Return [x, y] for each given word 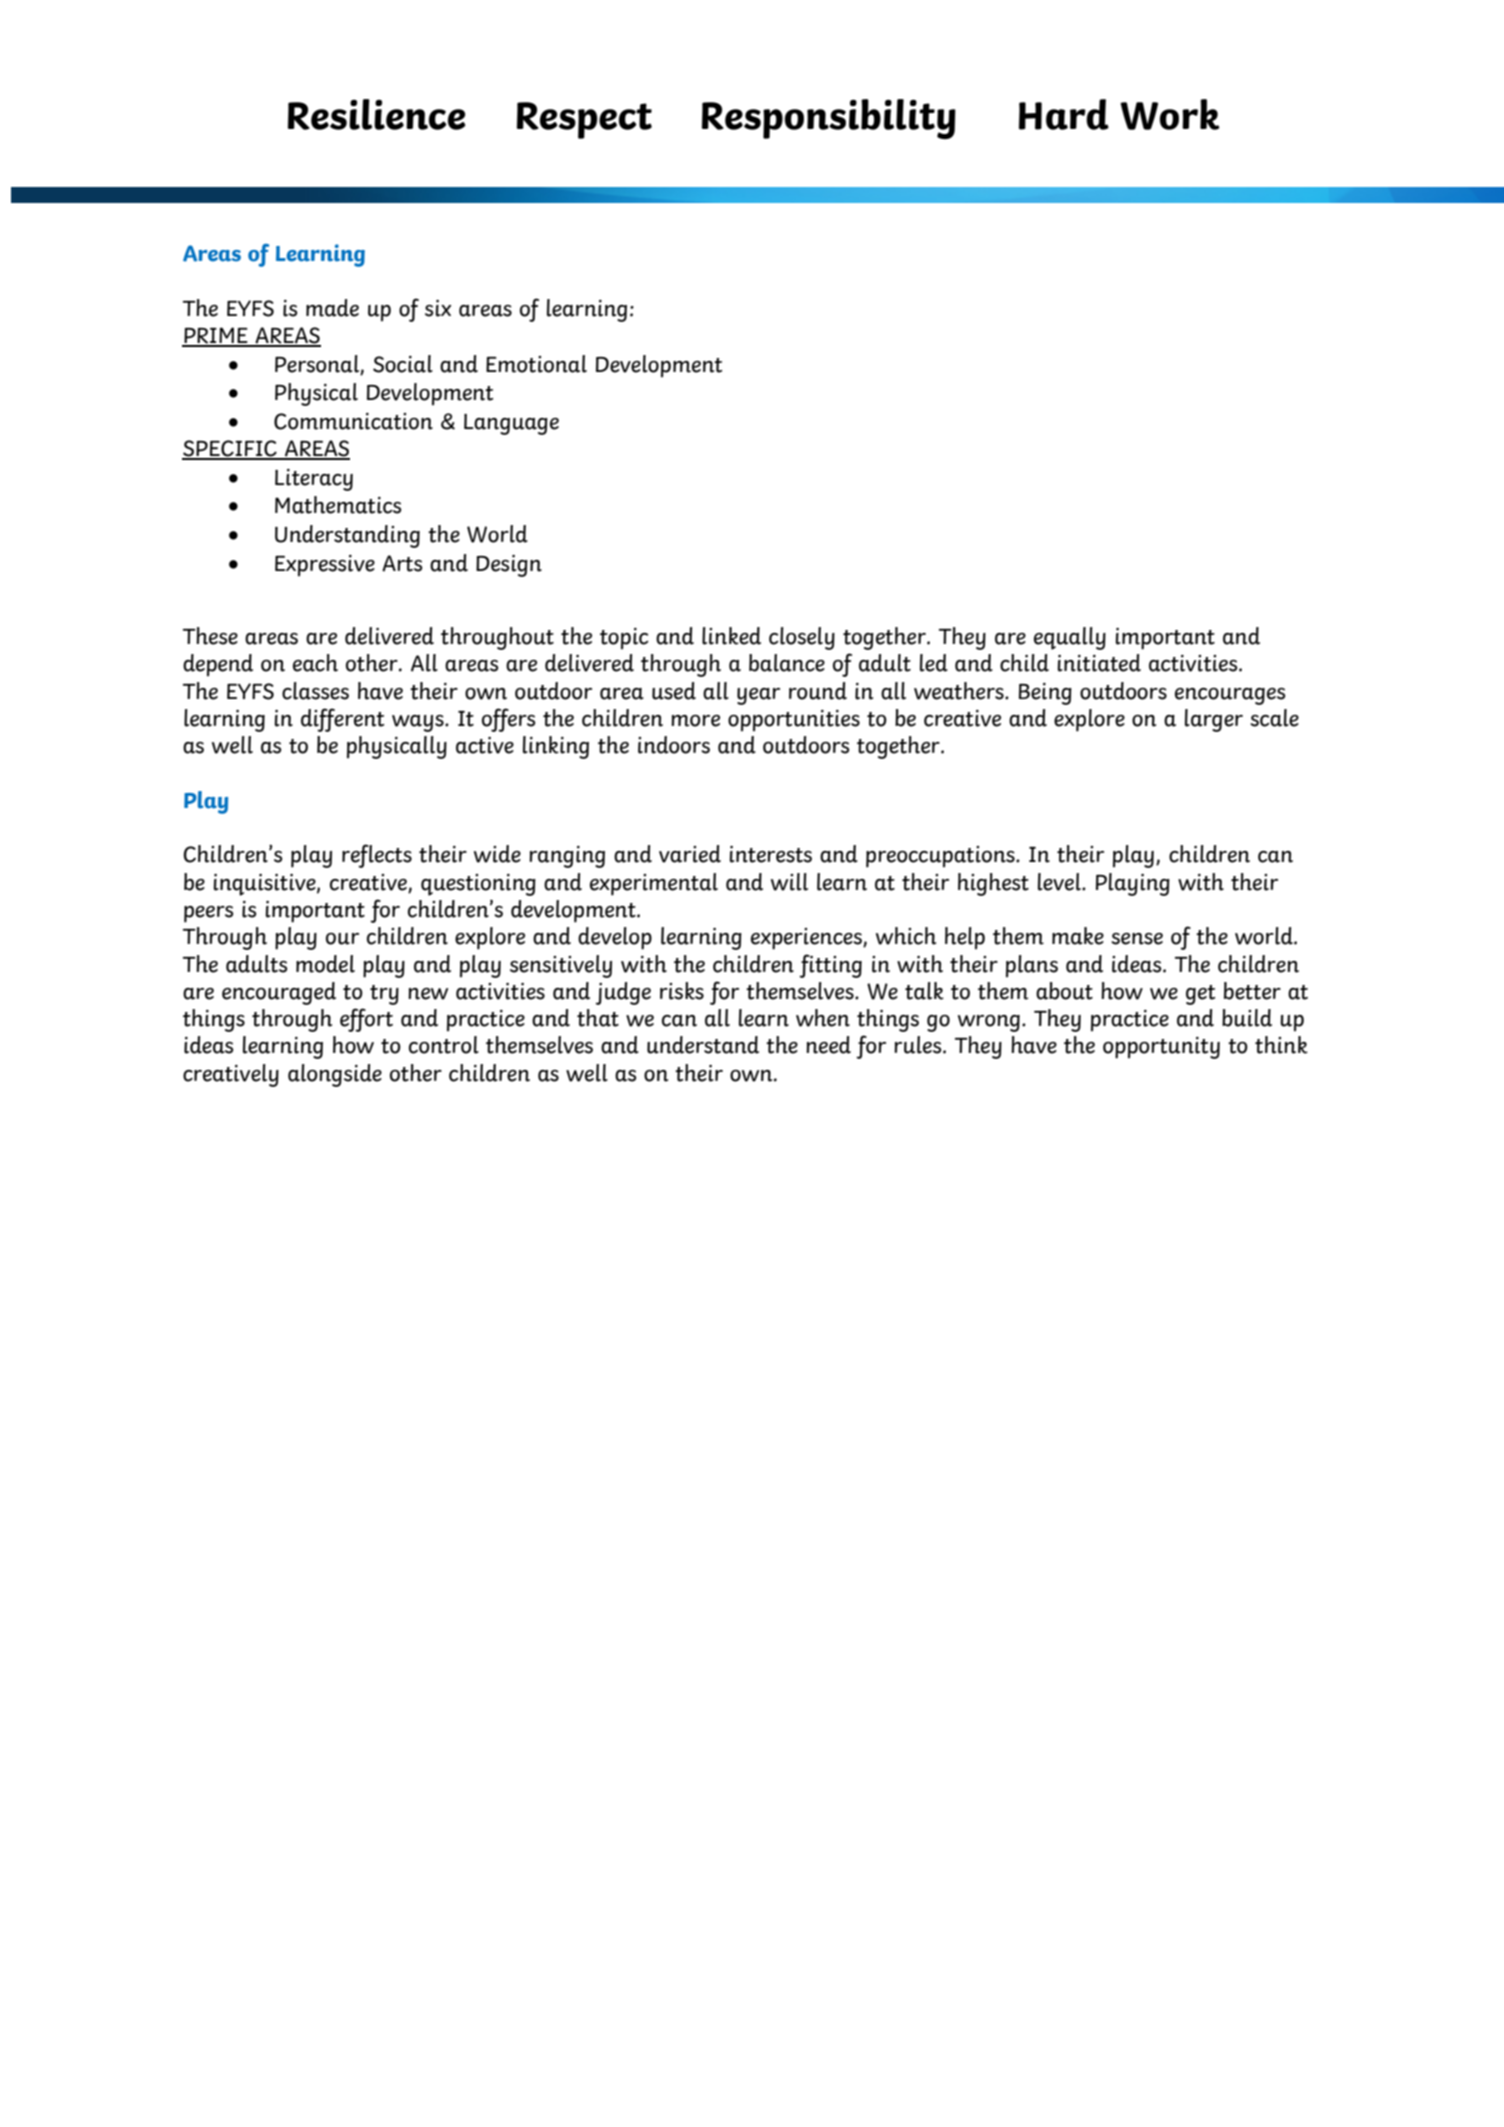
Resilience [377, 114]
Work [1170, 114]
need [828, 1045]
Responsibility [829, 119]
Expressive [325, 566]
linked [731, 636]
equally [1070, 638]
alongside [335, 1075]
